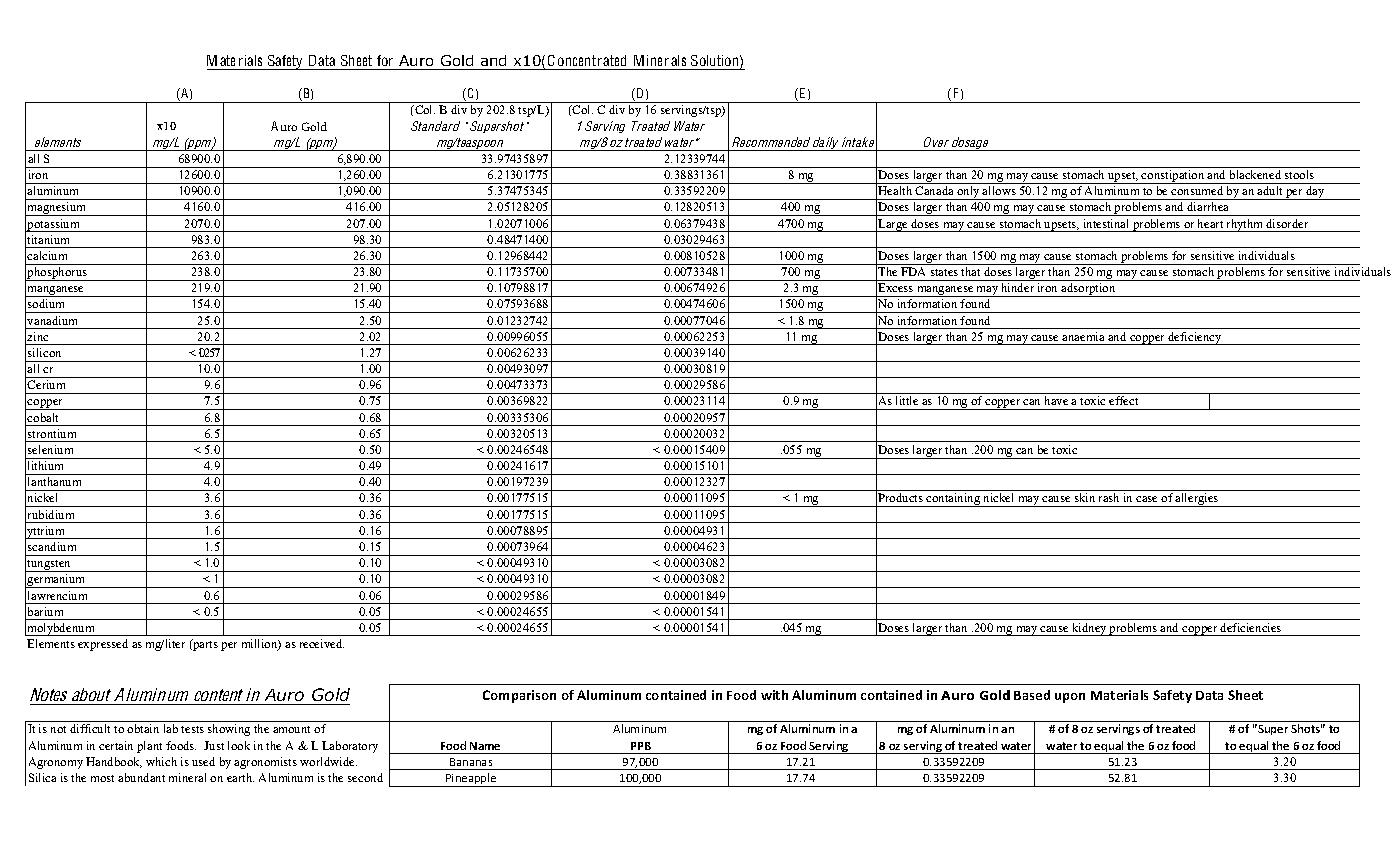 The height and width of the screenshot is (850, 1400). What do you see at coordinates (1089, 290) in the screenshot?
I see `adsorption` at bounding box center [1089, 290].
